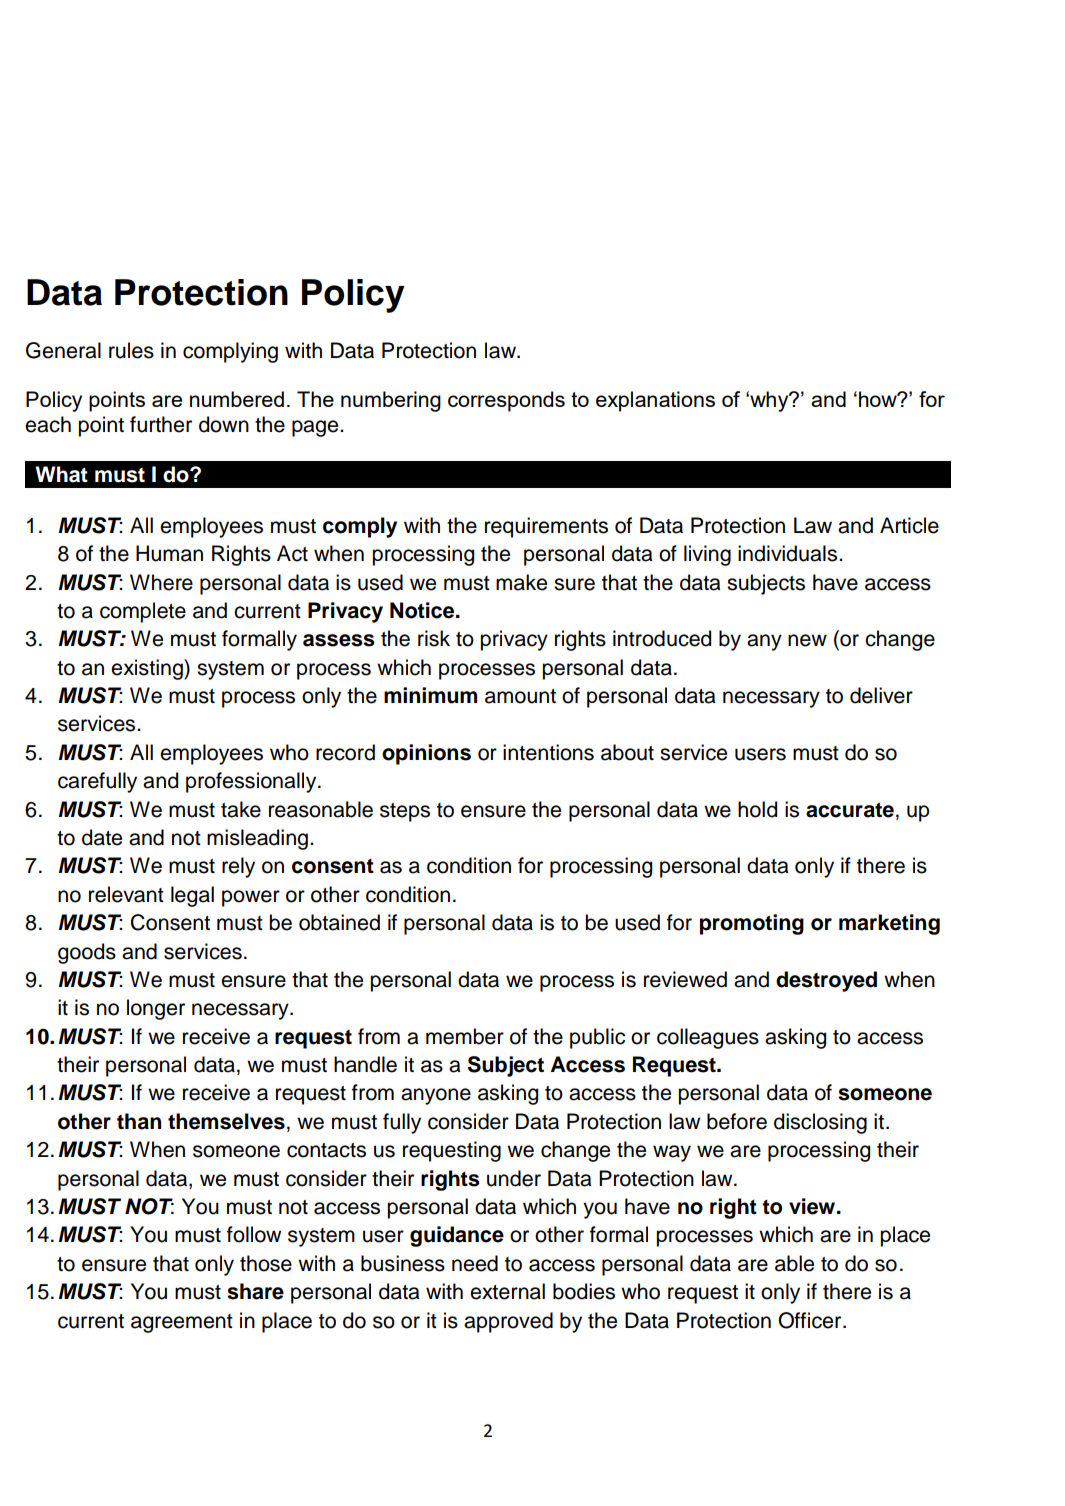 This page has width=1065, height=1506. Describe the element at coordinates (148, 669) in the page. I see `existing` at that location.
